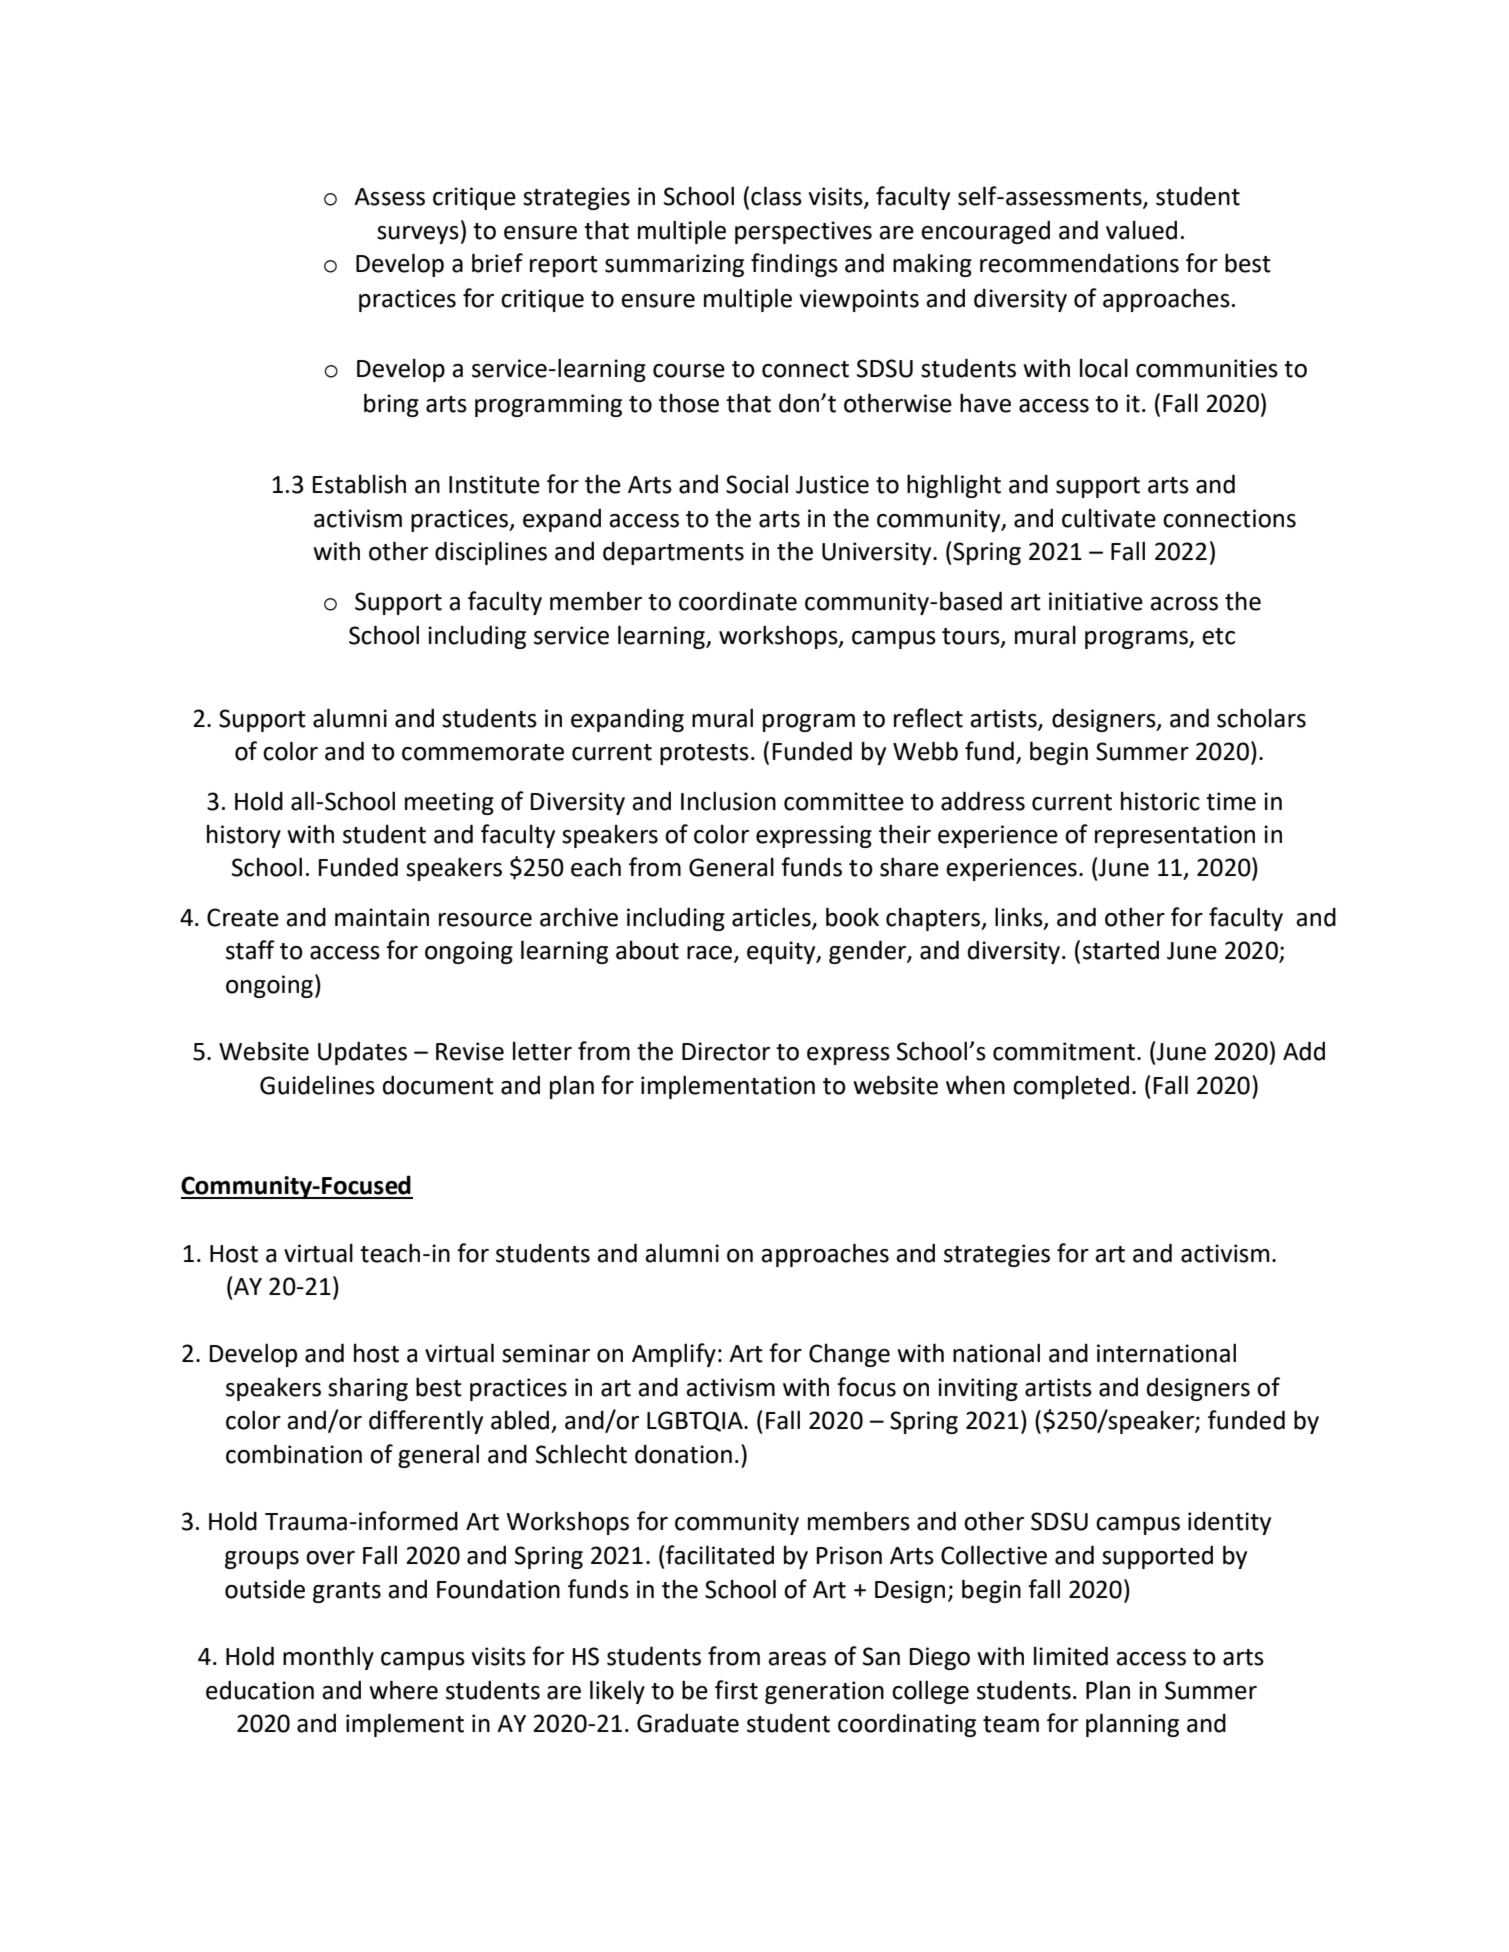  What do you see at coordinates (978, 1389) in the screenshot?
I see `inviting` at bounding box center [978, 1389].
